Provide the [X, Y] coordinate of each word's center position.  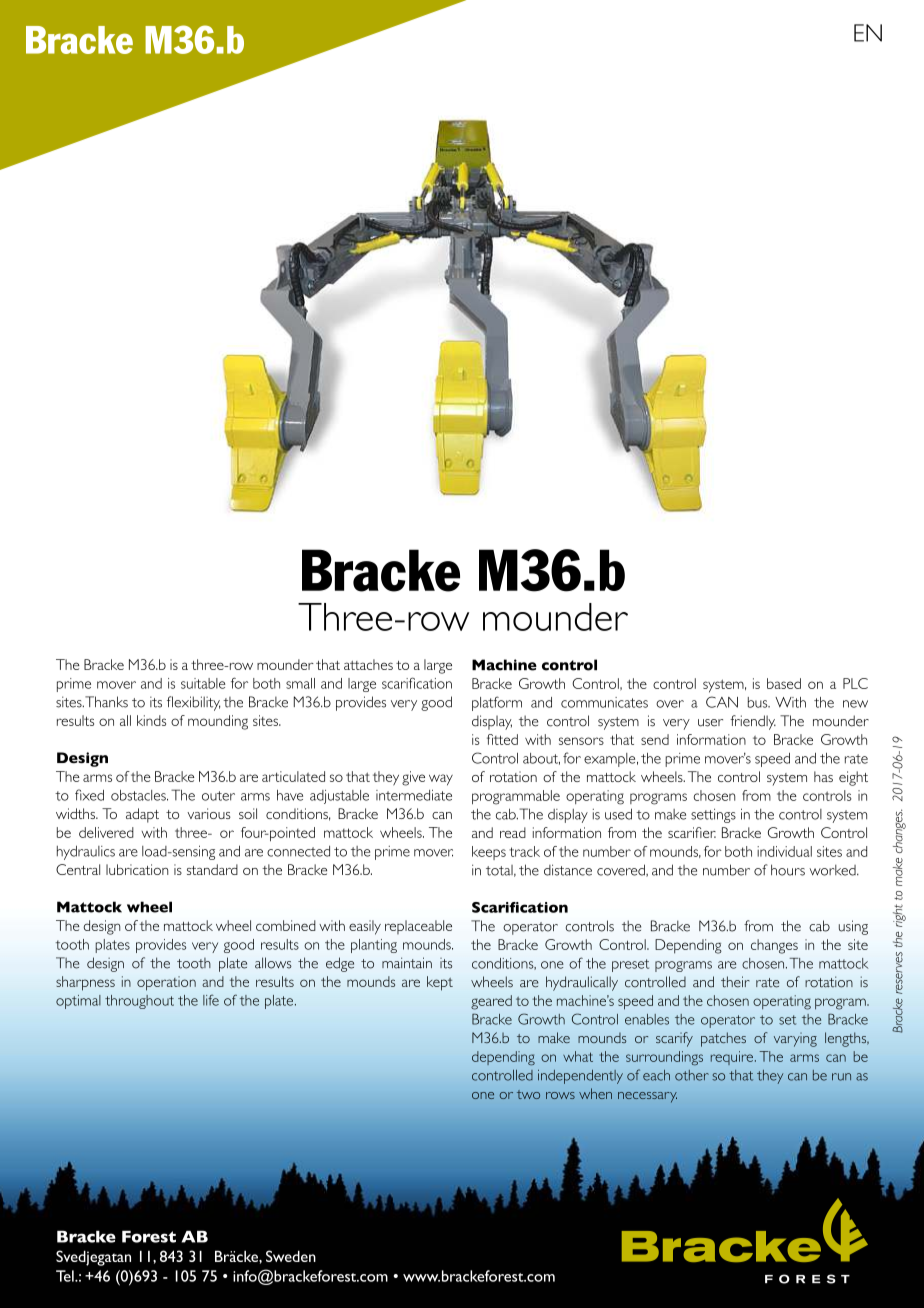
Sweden [291, 1256]
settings [713, 815]
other [692, 1075]
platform [497, 703]
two [528, 1094]
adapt [142, 815]
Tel [66, 1276]
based [784, 683]
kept [440, 983]
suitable [203, 683]
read [513, 832]
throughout [139, 1002]
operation [166, 983]
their [735, 982]
